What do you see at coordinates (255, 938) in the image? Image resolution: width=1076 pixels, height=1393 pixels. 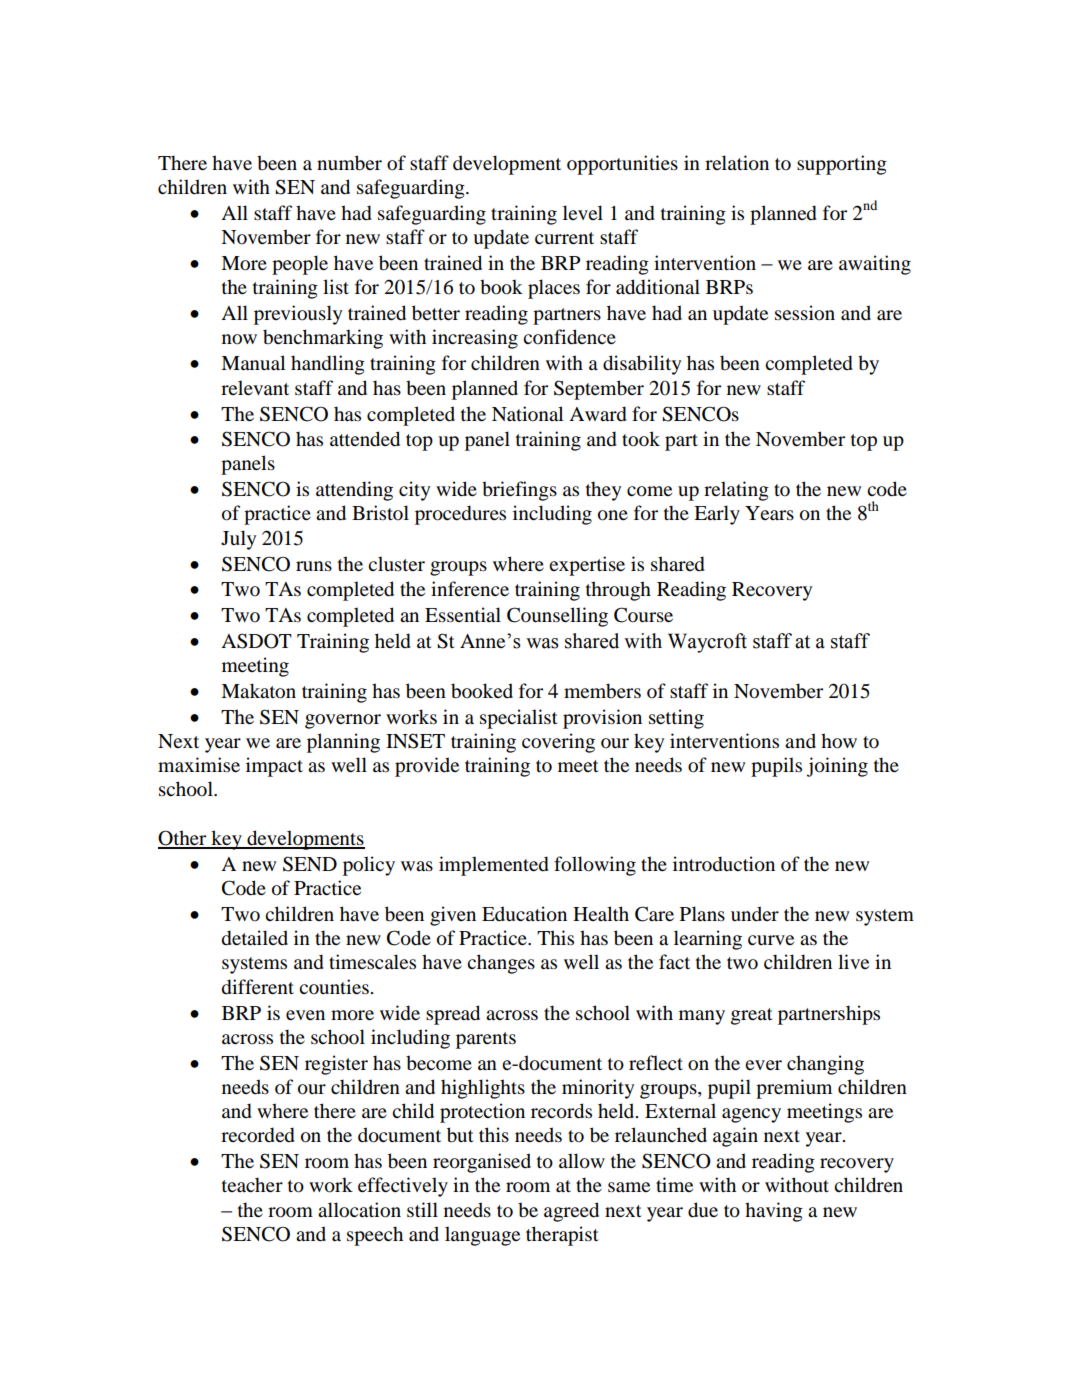 I see `detailed` at bounding box center [255, 938].
